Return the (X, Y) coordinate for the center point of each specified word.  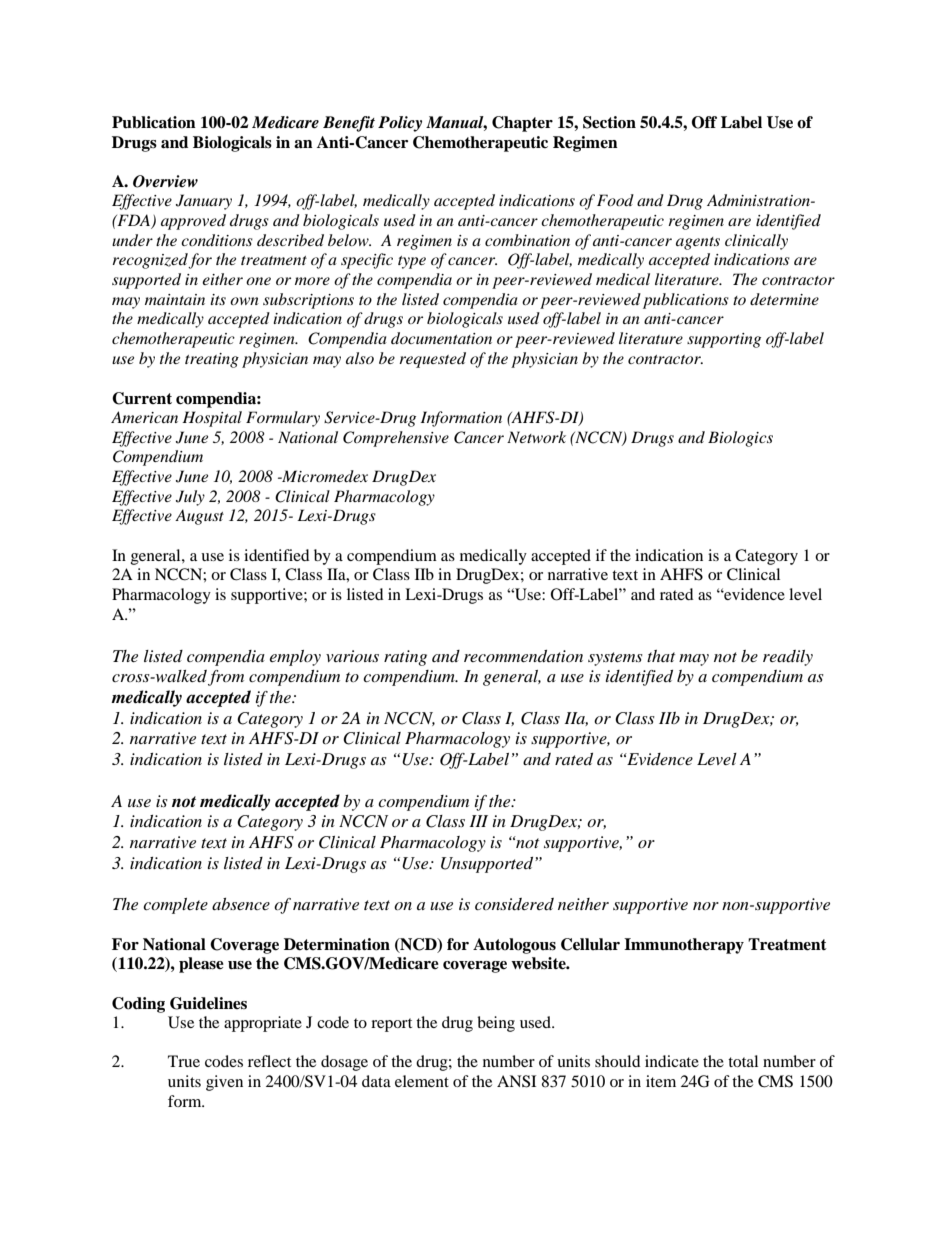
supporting (724, 340)
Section (609, 122)
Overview (165, 181)
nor (706, 906)
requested (432, 360)
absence (241, 904)
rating (405, 658)
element (422, 1081)
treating (212, 360)
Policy (400, 124)
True (184, 1061)
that (661, 656)
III (479, 821)
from (226, 678)
